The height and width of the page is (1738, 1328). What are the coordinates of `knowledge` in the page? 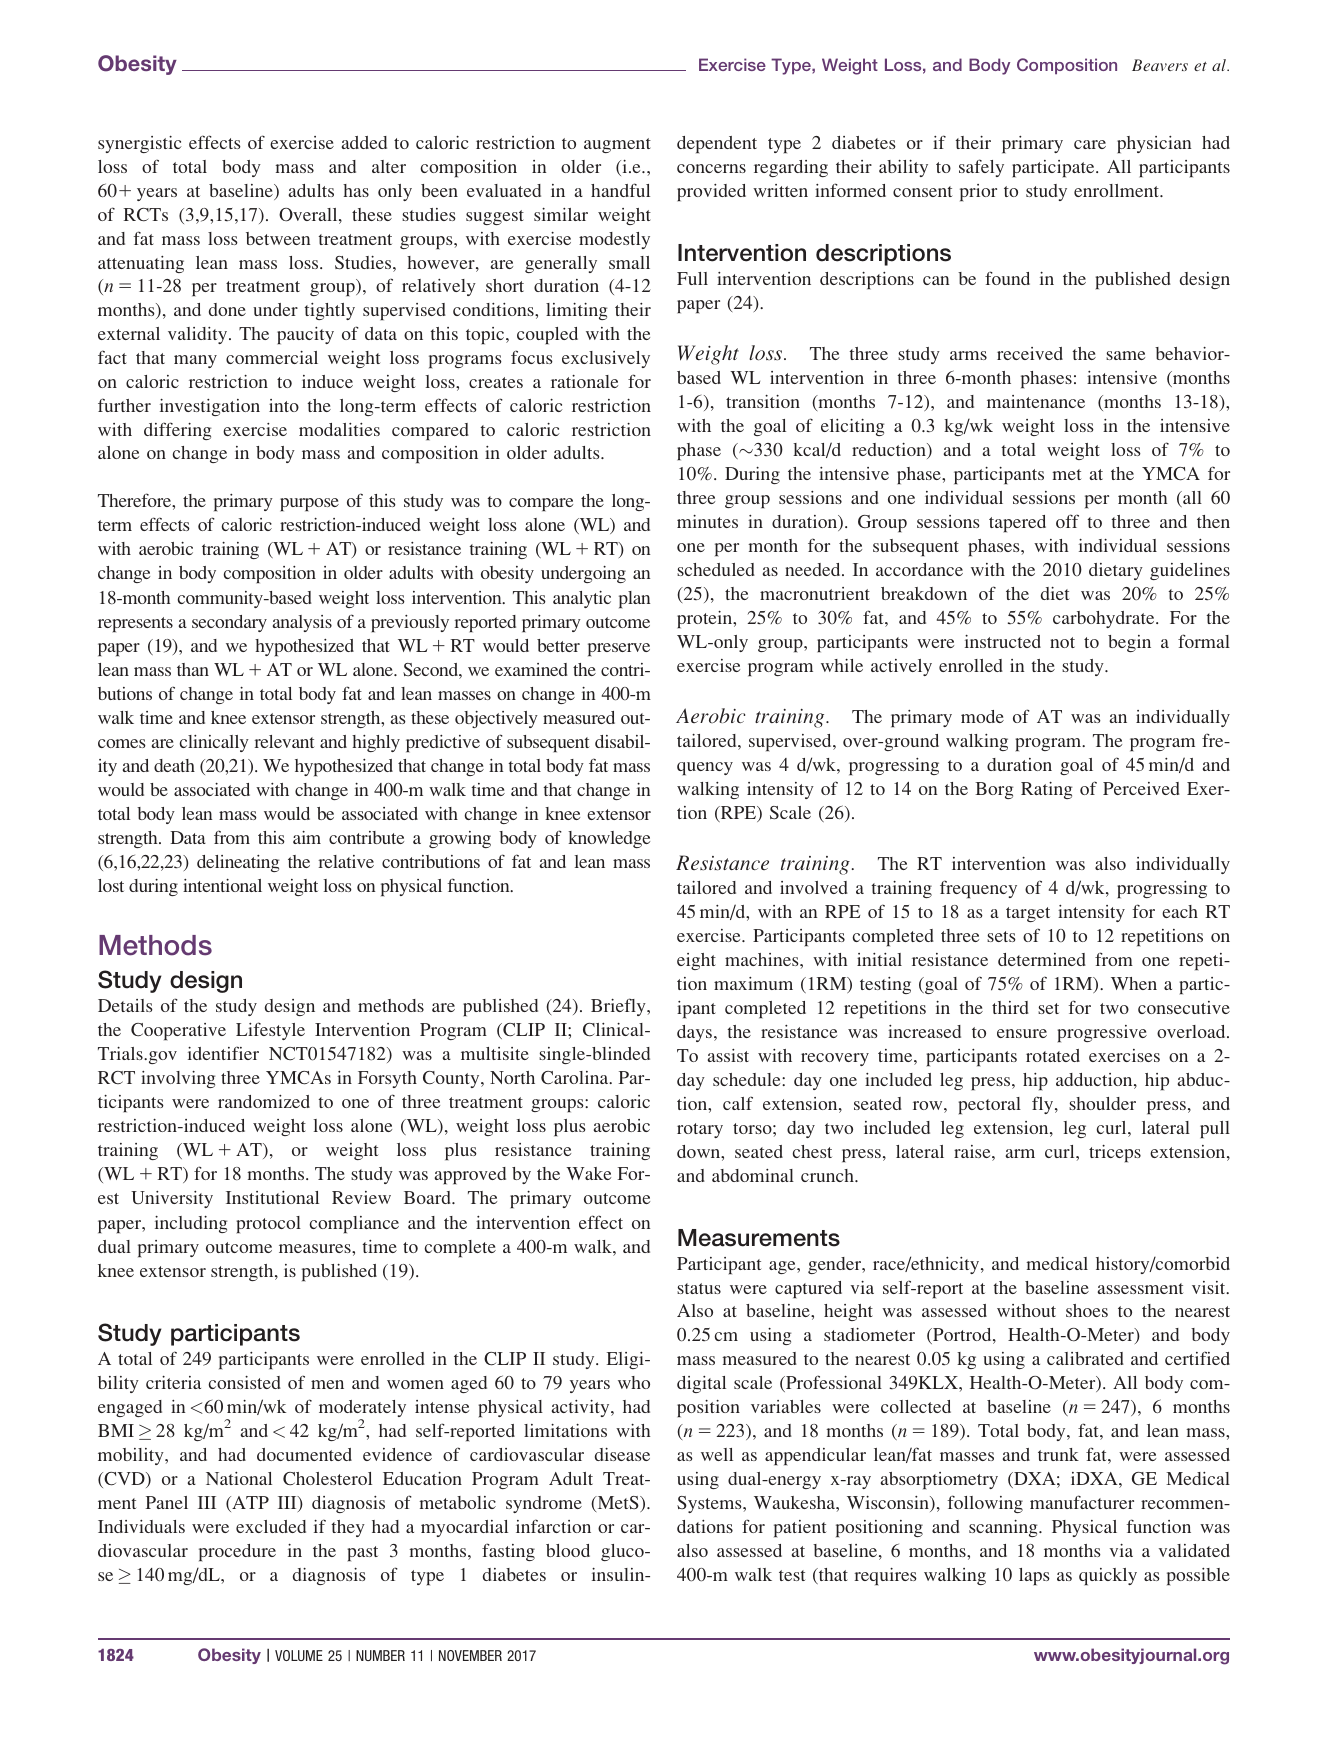 It's located at (609, 839).
